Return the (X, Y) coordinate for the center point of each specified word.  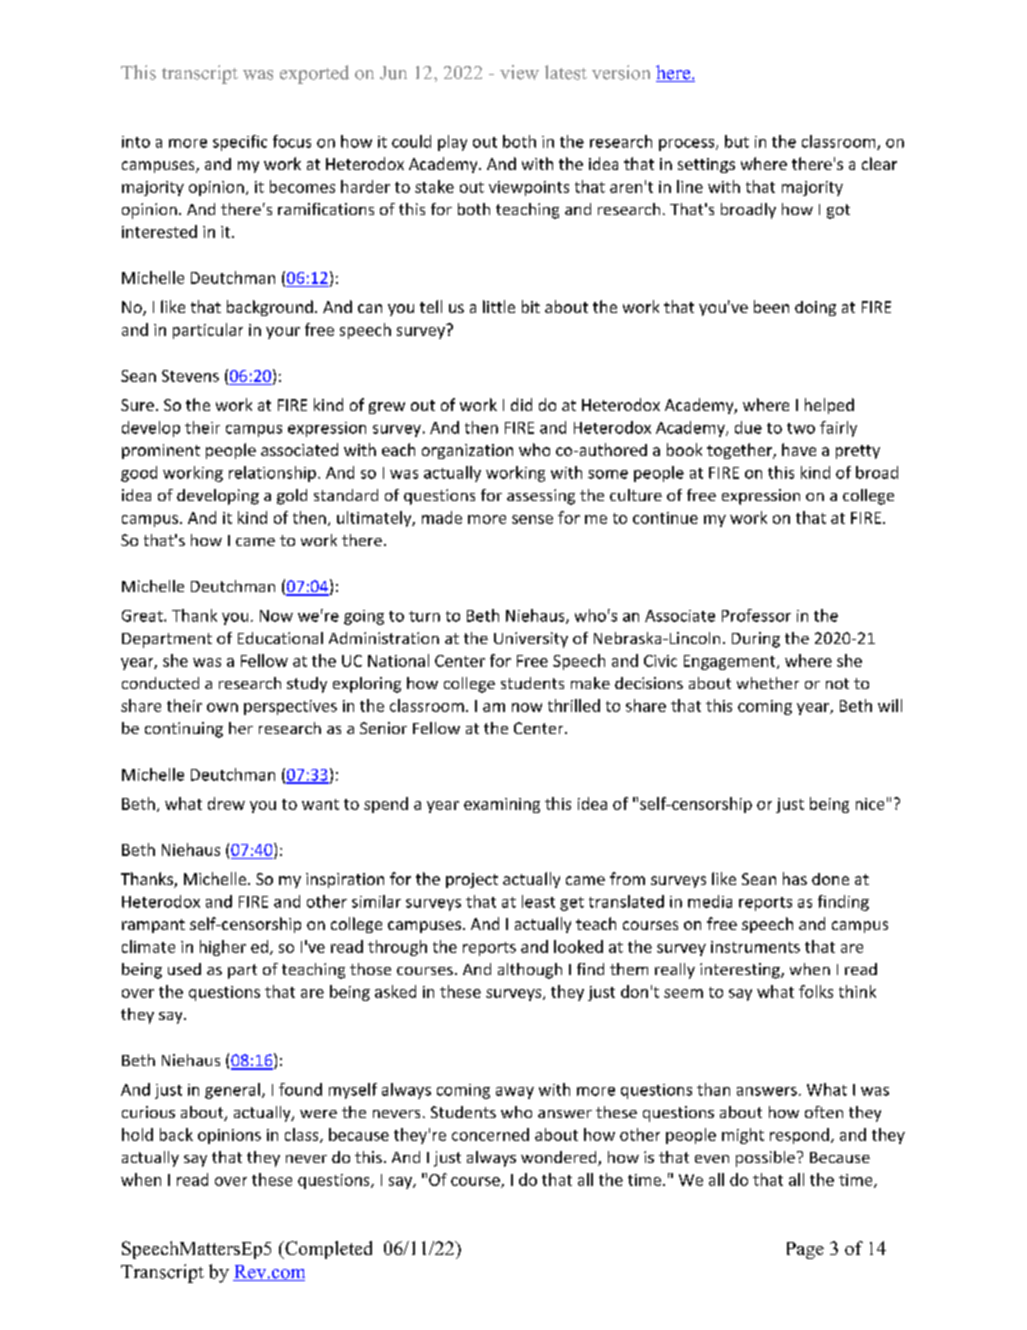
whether (768, 683)
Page (805, 1250)
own (222, 707)
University (531, 640)
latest (566, 72)
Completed (327, 1250)
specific (240, 143)
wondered (560, 1158)
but (737, 141)
